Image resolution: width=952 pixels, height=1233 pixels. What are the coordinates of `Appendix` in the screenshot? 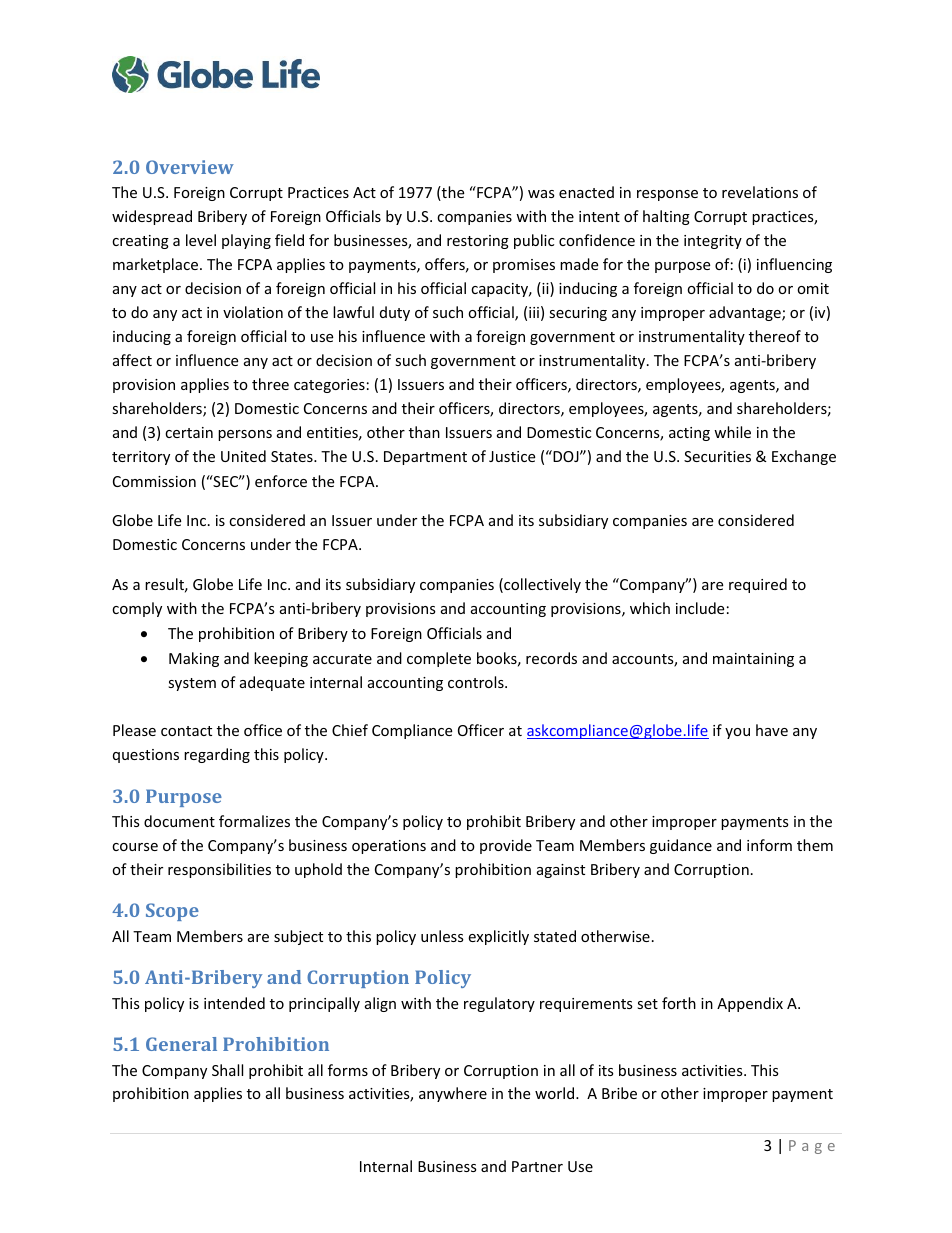 It's located at (750, 1004).
